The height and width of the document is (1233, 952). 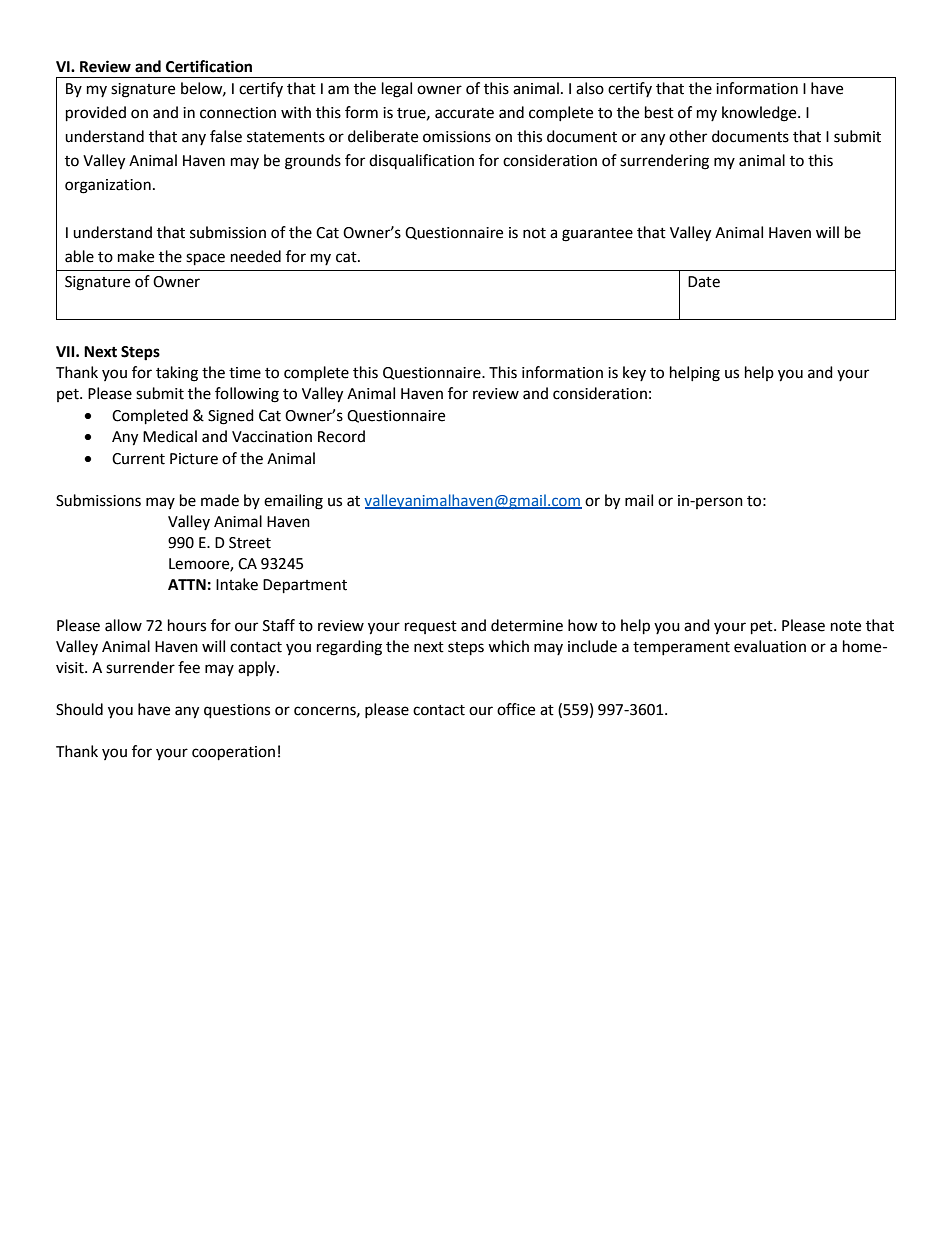 I want to click on office, so click(x=516, y=709).
